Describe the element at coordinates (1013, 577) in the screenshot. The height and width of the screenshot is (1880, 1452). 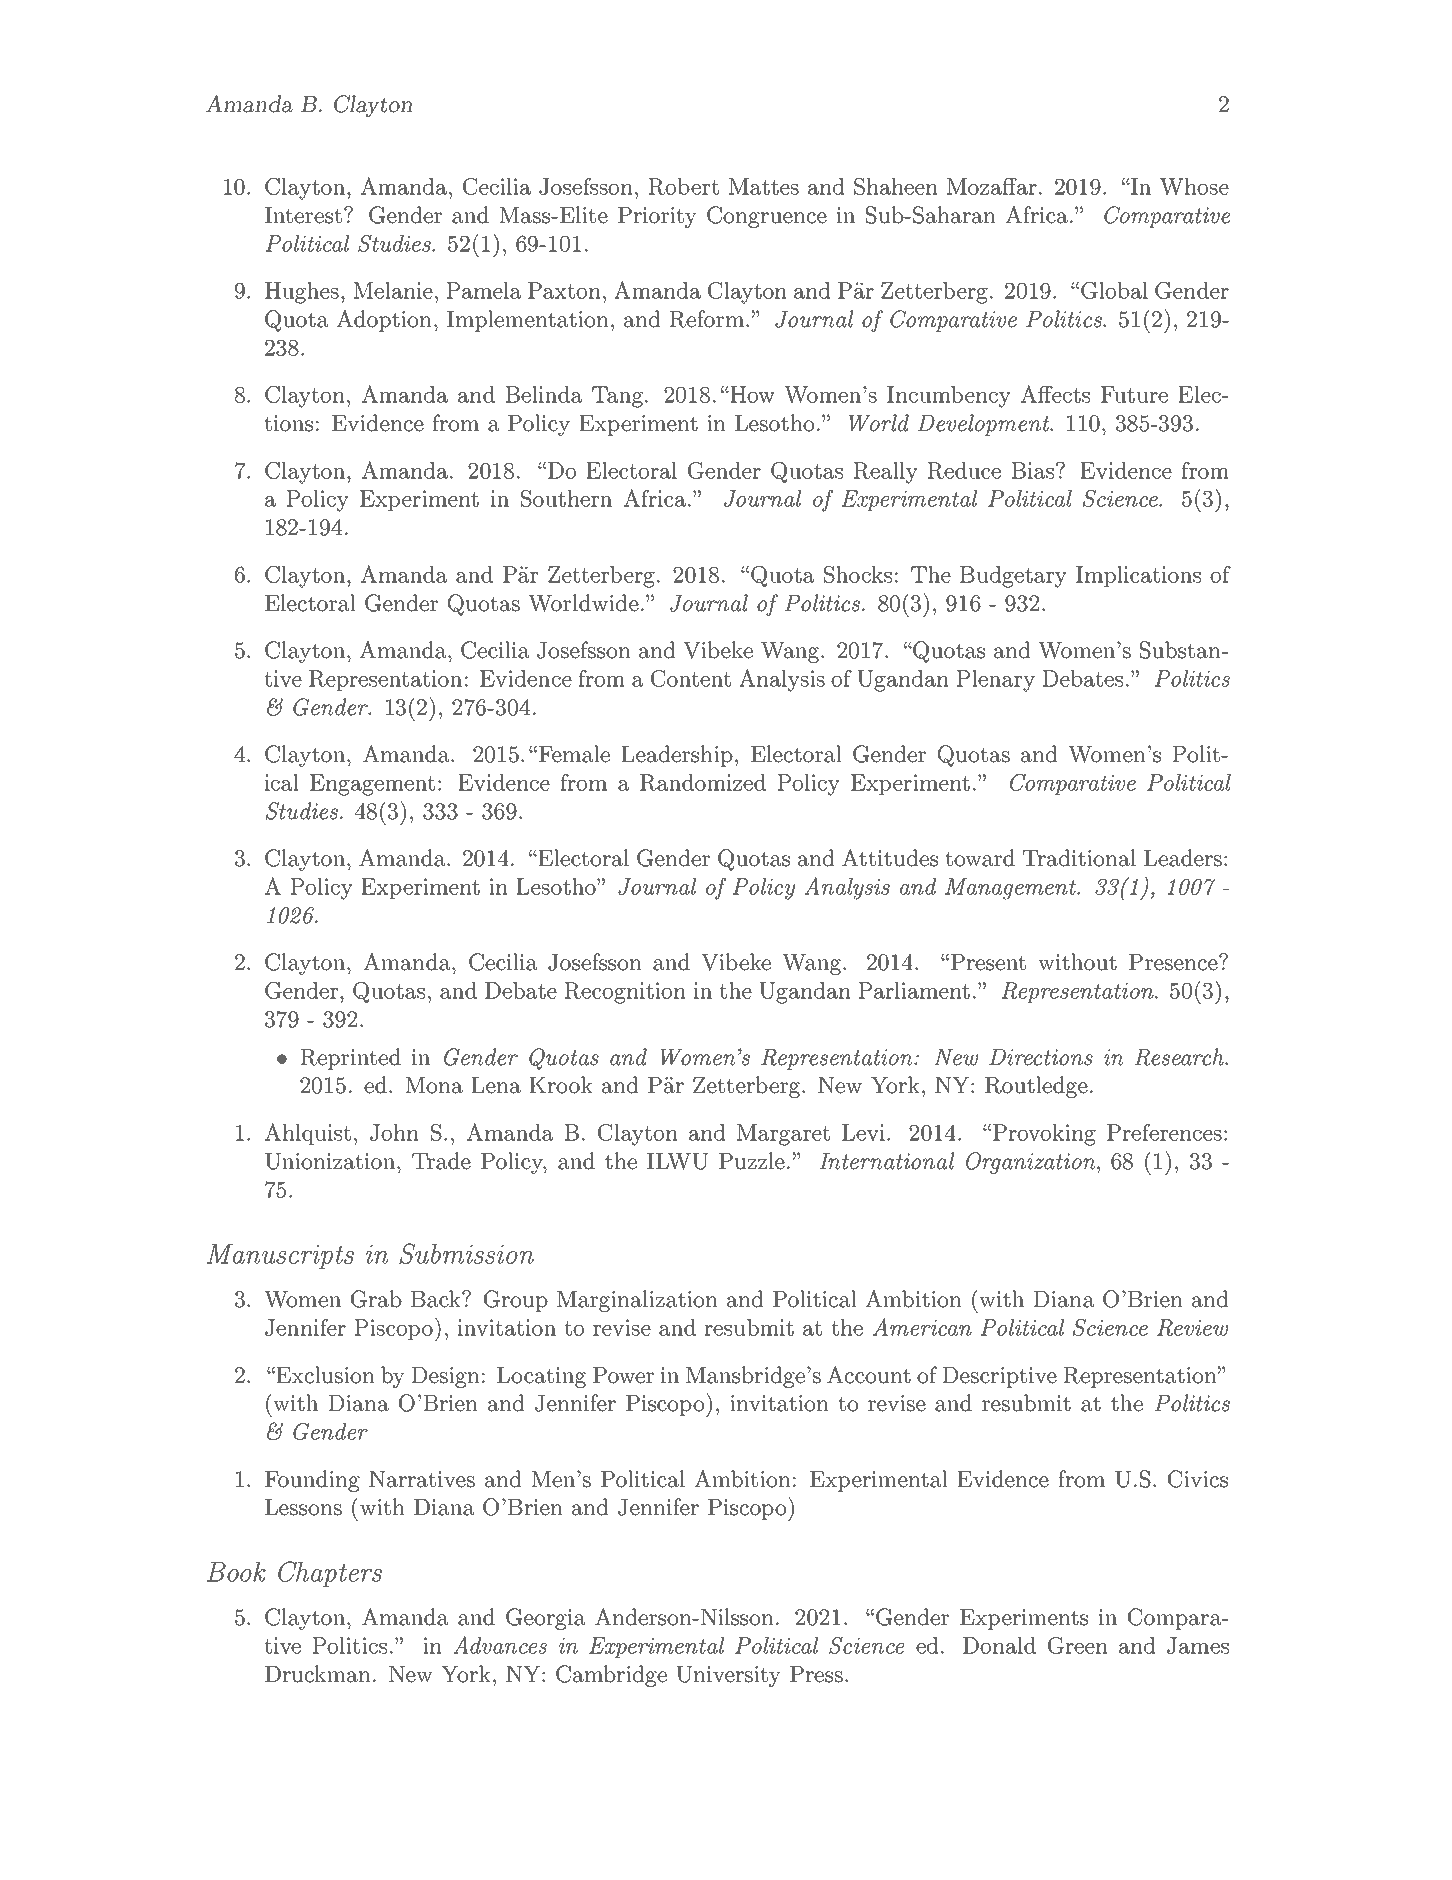
I see `Budgetary` at that location.
